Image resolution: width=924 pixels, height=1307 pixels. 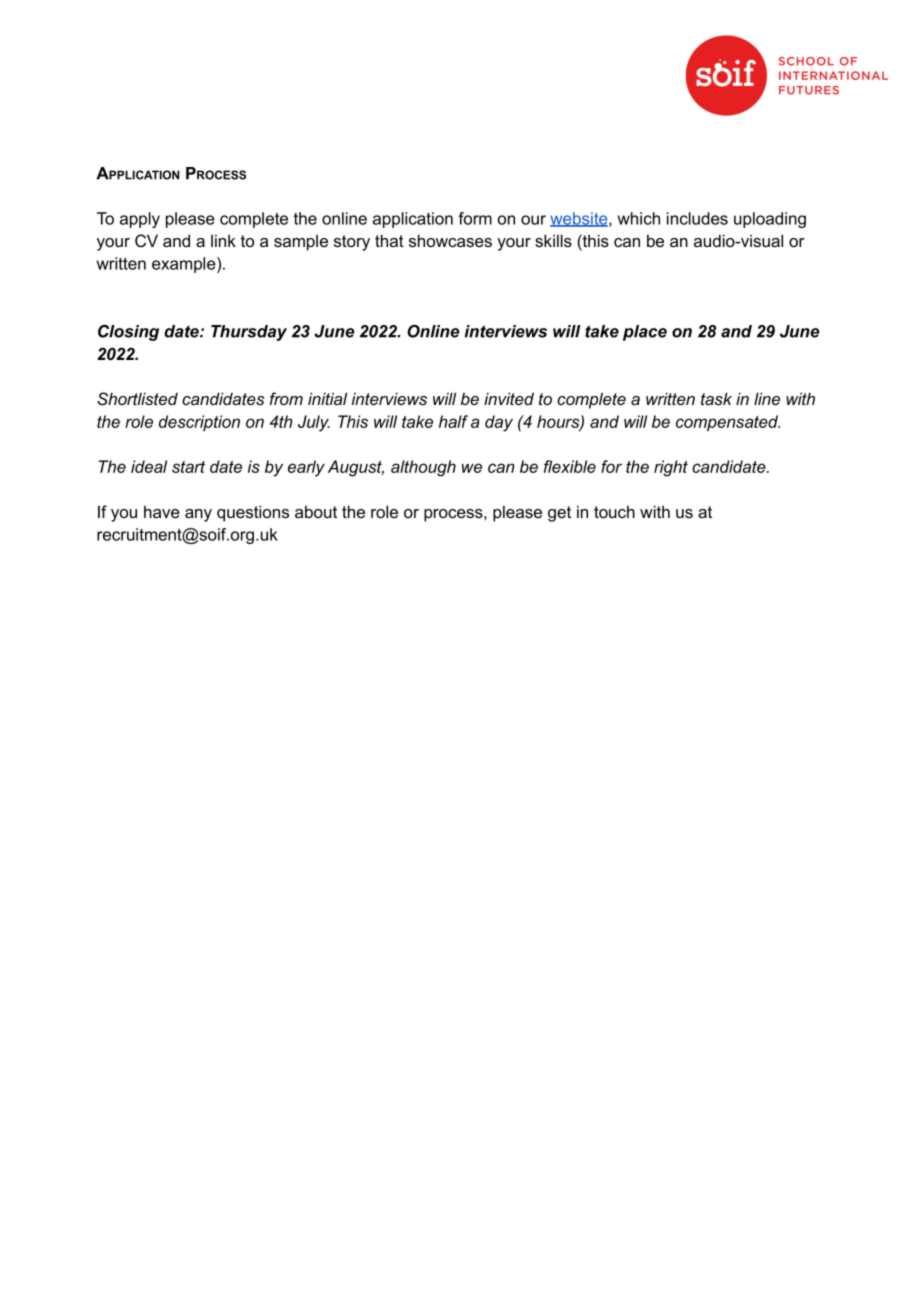 I want to click on any, so click(x=198, y=515).
